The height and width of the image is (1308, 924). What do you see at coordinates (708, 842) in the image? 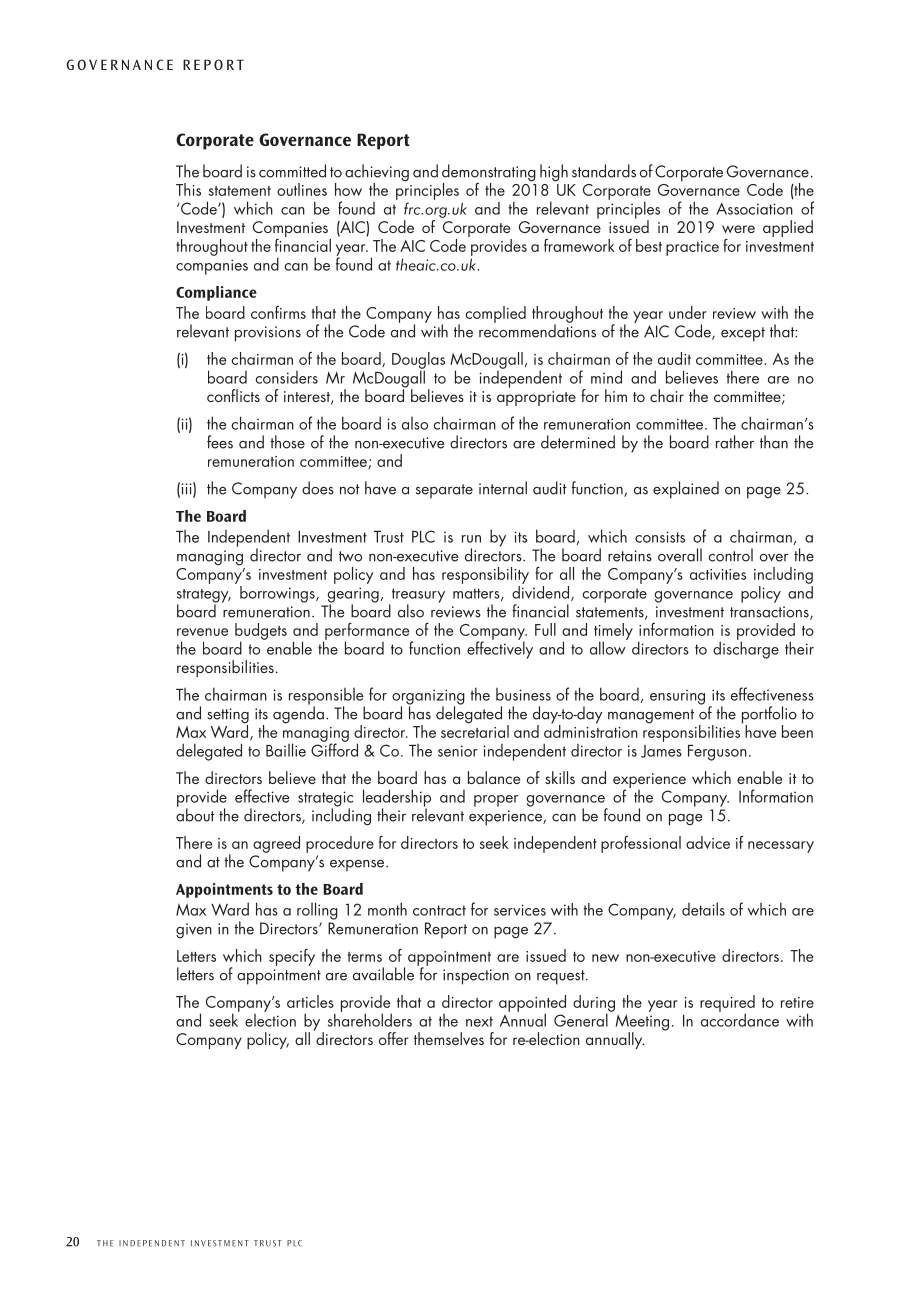
I see `advice` at bounding box center [708, 842].
